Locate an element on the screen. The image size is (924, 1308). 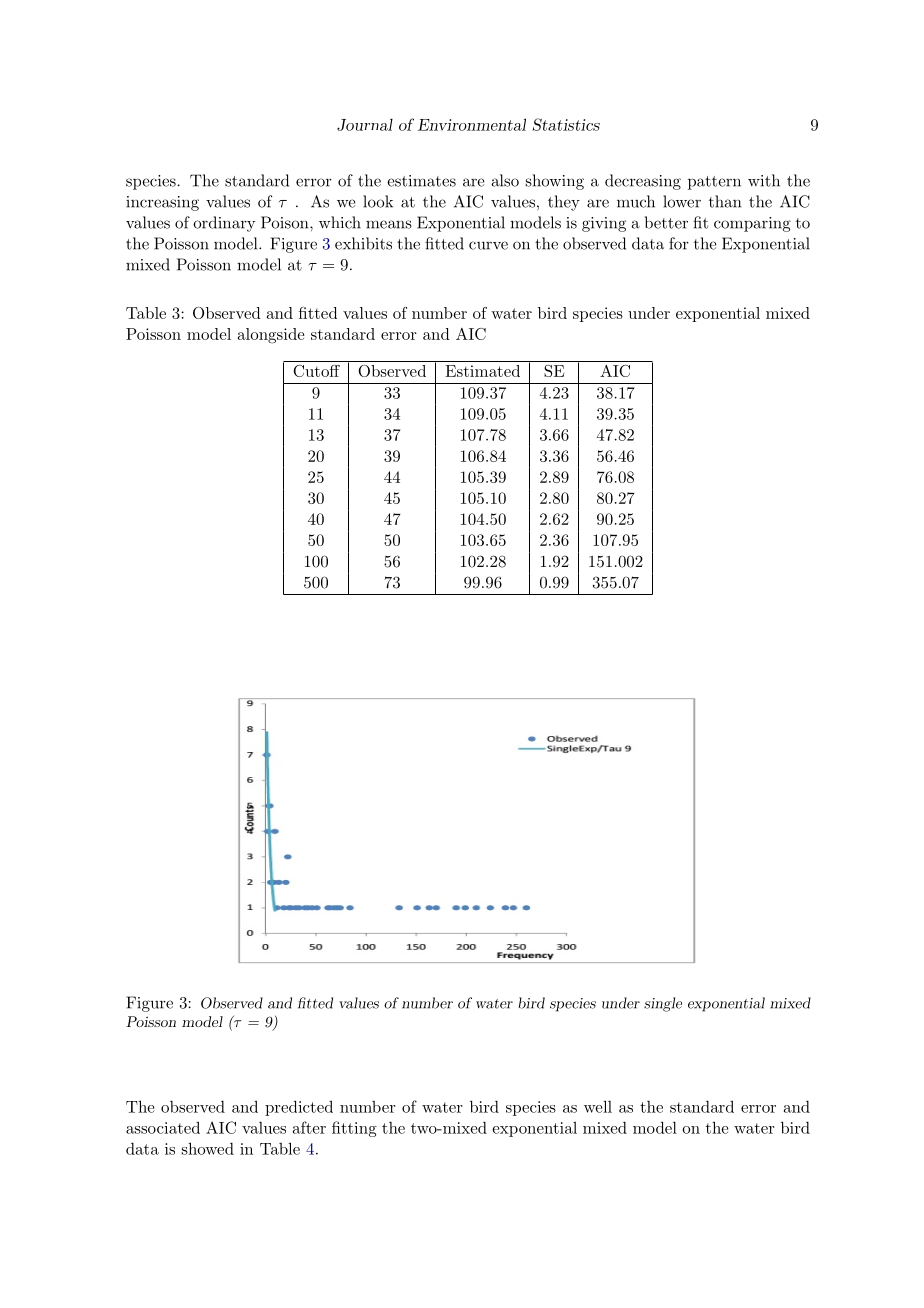
pattern is located at coordinates (714, 183).
